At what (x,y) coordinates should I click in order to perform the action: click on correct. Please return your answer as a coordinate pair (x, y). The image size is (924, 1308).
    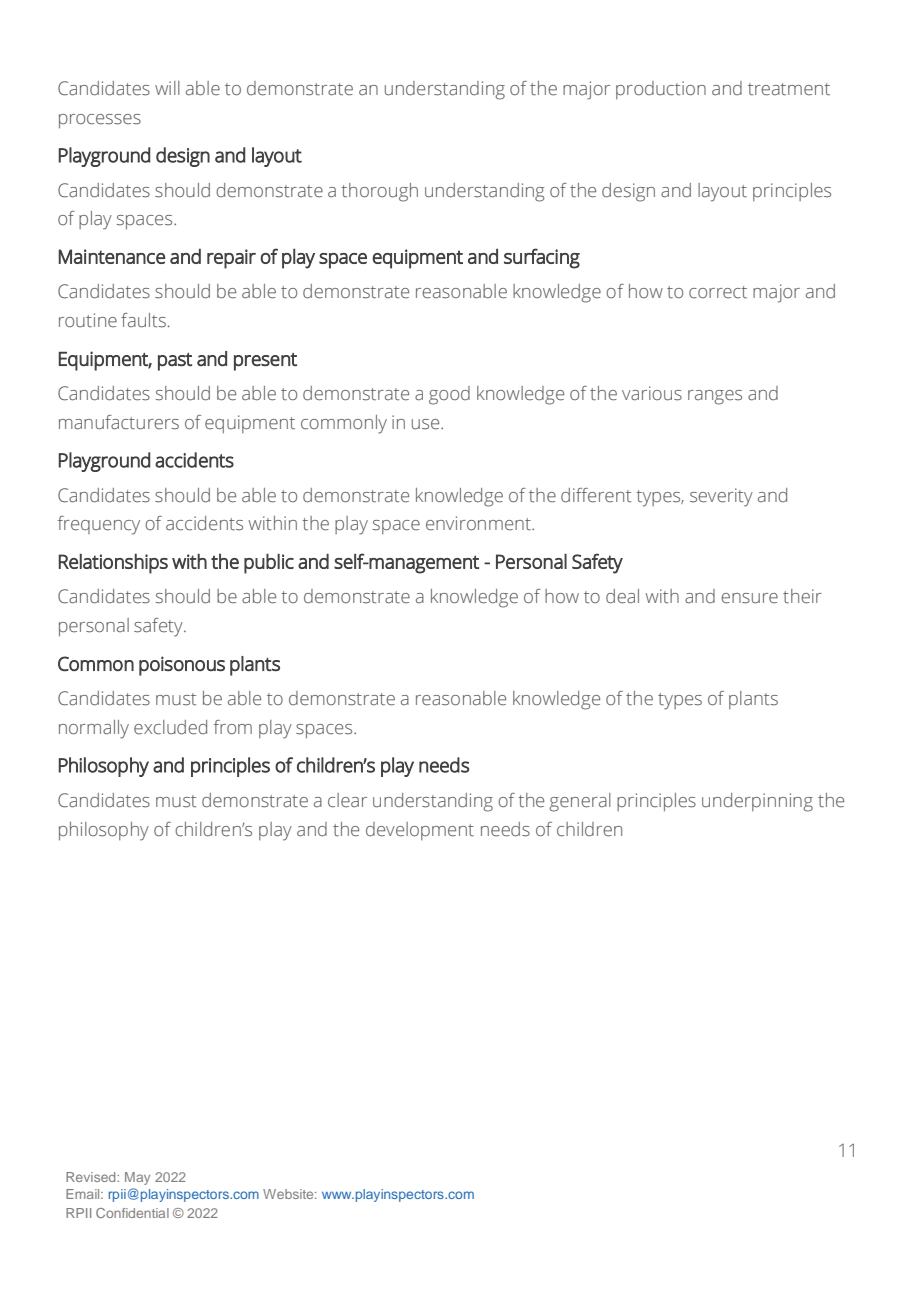
    Looking at the image, I should click on (718, 292).
